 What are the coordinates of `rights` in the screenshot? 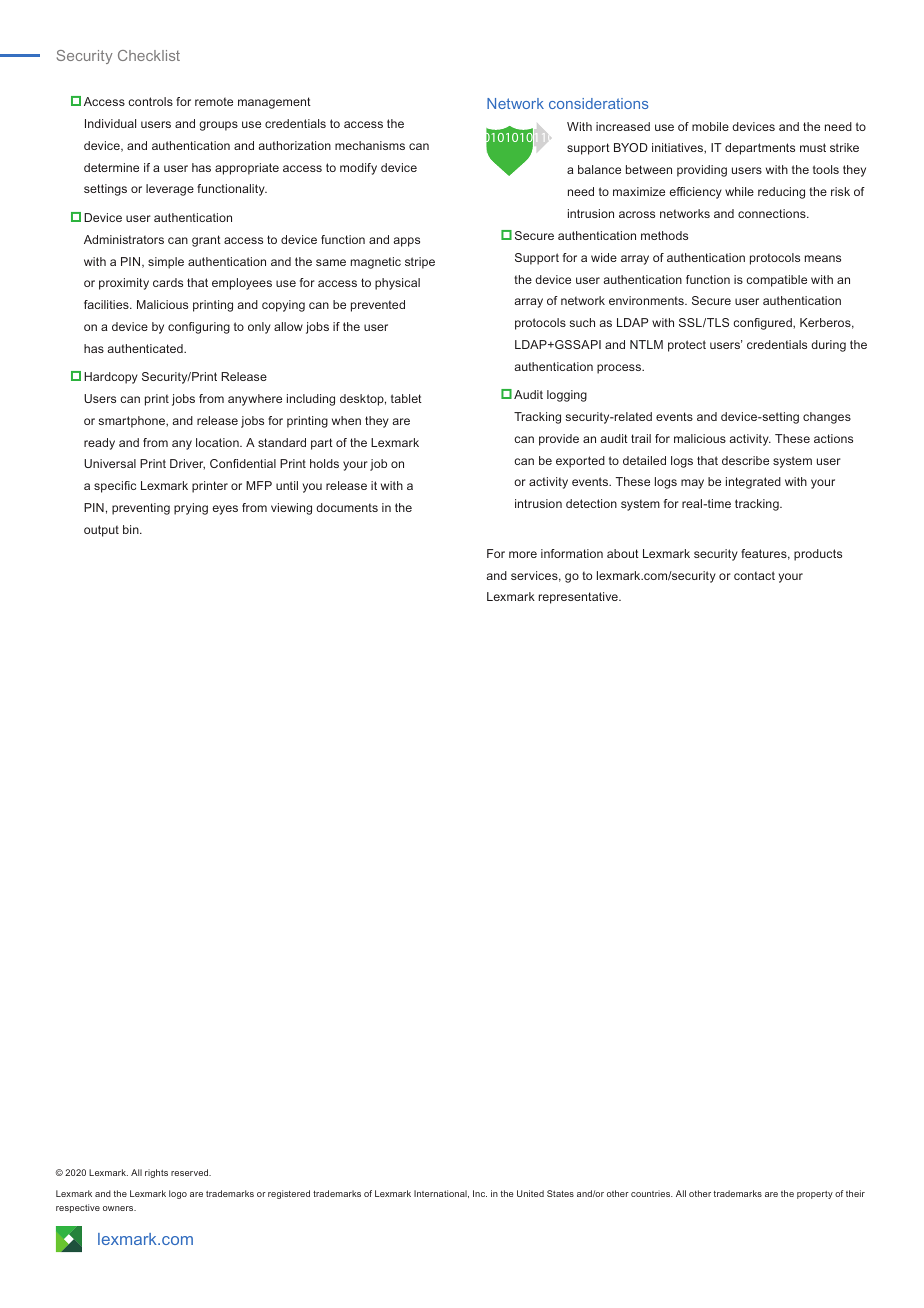 It's located at (156, 1173).
